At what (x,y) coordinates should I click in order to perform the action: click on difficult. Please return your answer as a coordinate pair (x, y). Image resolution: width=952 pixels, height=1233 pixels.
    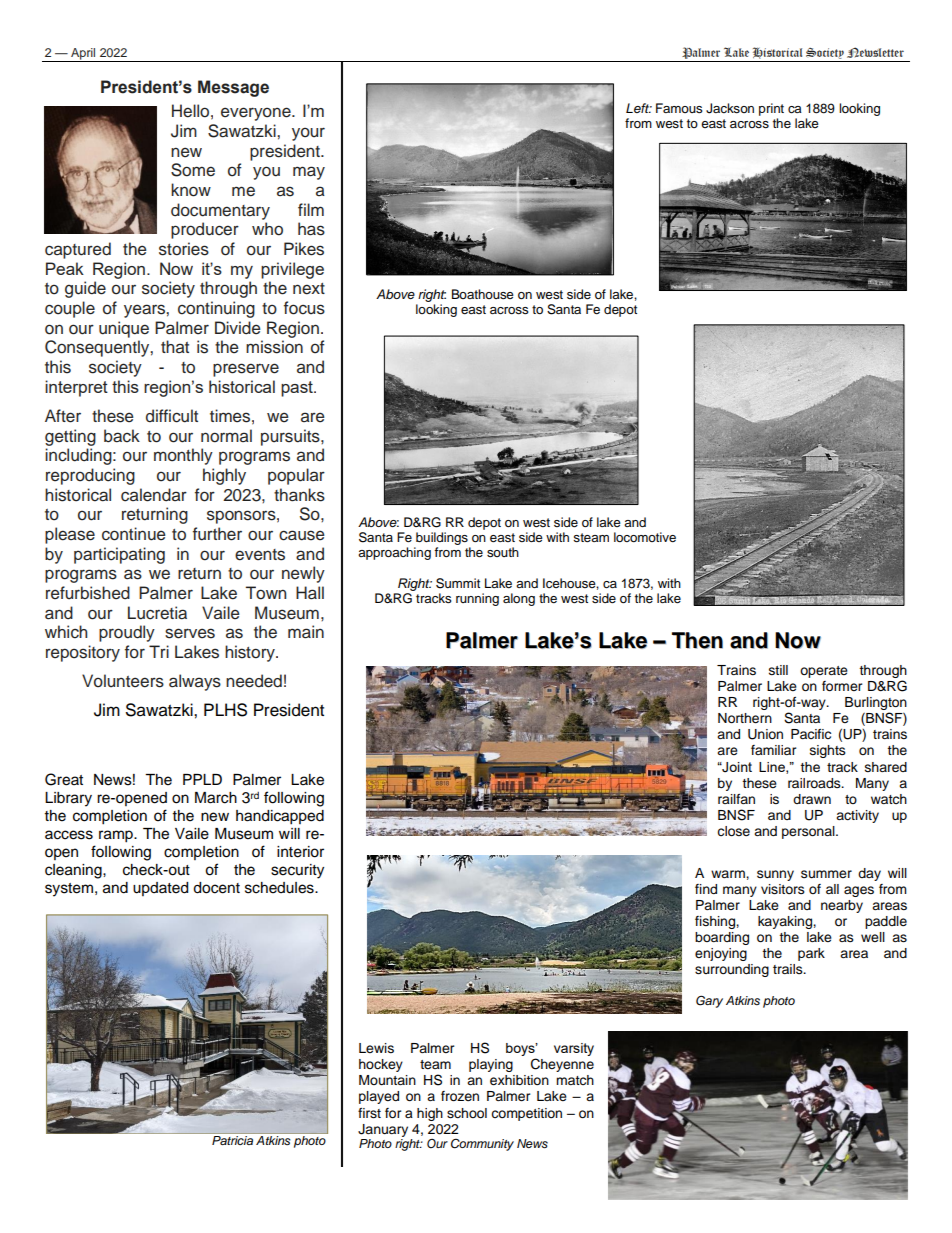
    Looking at the image, I should click on (172, 416).
